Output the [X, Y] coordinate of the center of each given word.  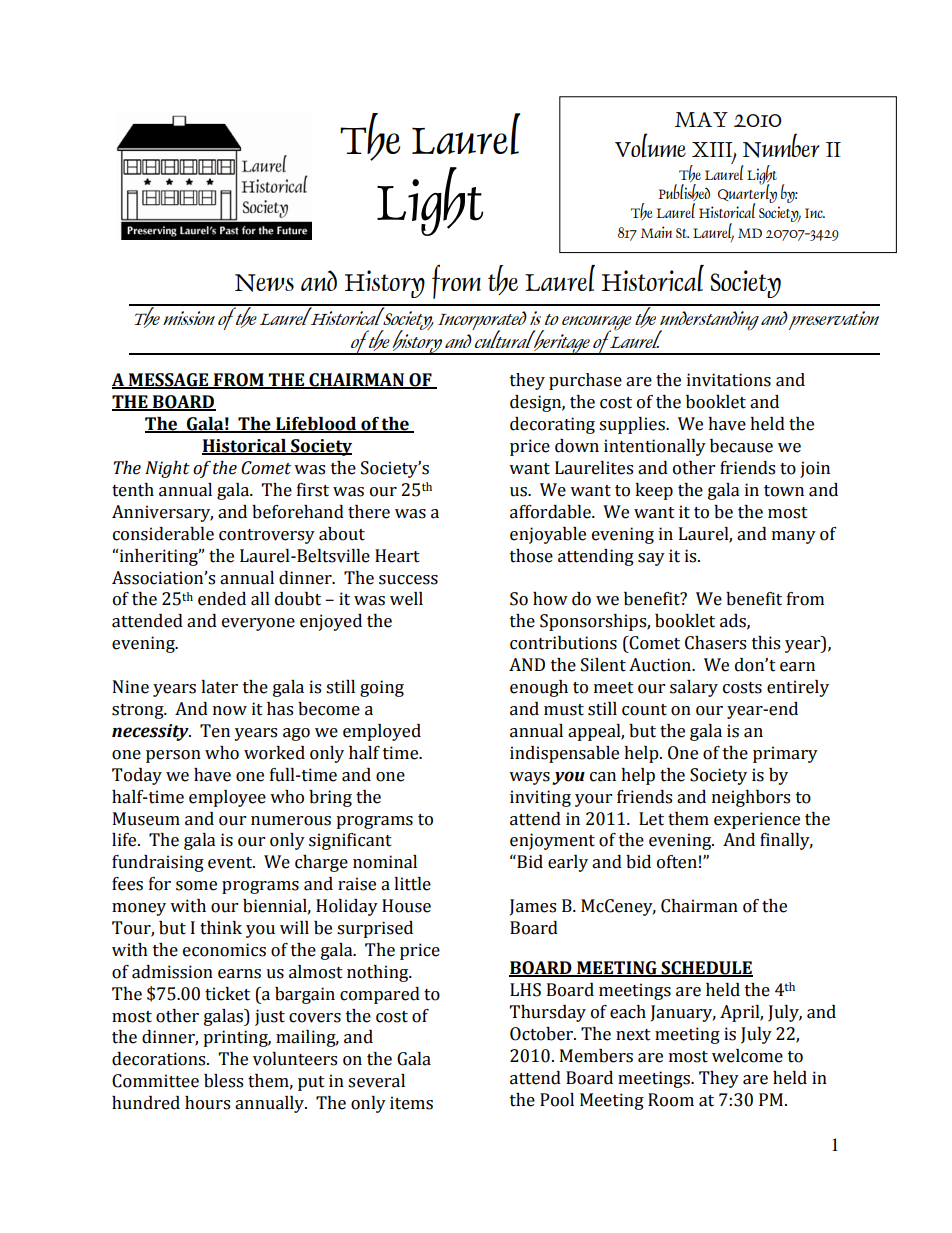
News [264, 283]
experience [757, 820]
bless [223, 1081]
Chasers [715, 643]
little [412, 884]
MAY [701, 119]
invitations [729, 380]
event [231, 863]
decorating [552, 425]
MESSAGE [169, 381]
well [406, 599]
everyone [258, 624]
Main [656, 232]
